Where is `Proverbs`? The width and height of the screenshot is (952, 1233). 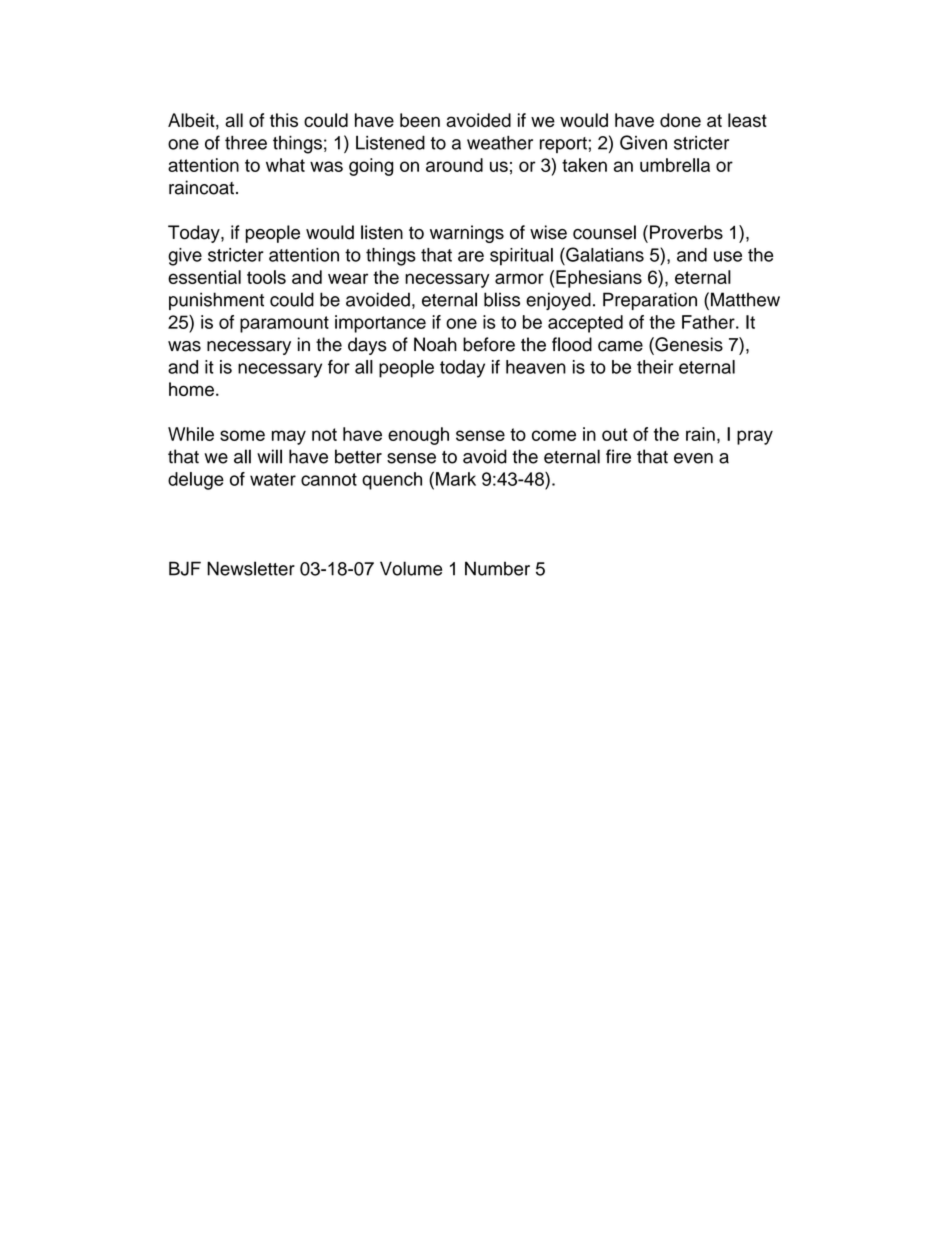
Proverbs is located at coordinates (686, 232).
